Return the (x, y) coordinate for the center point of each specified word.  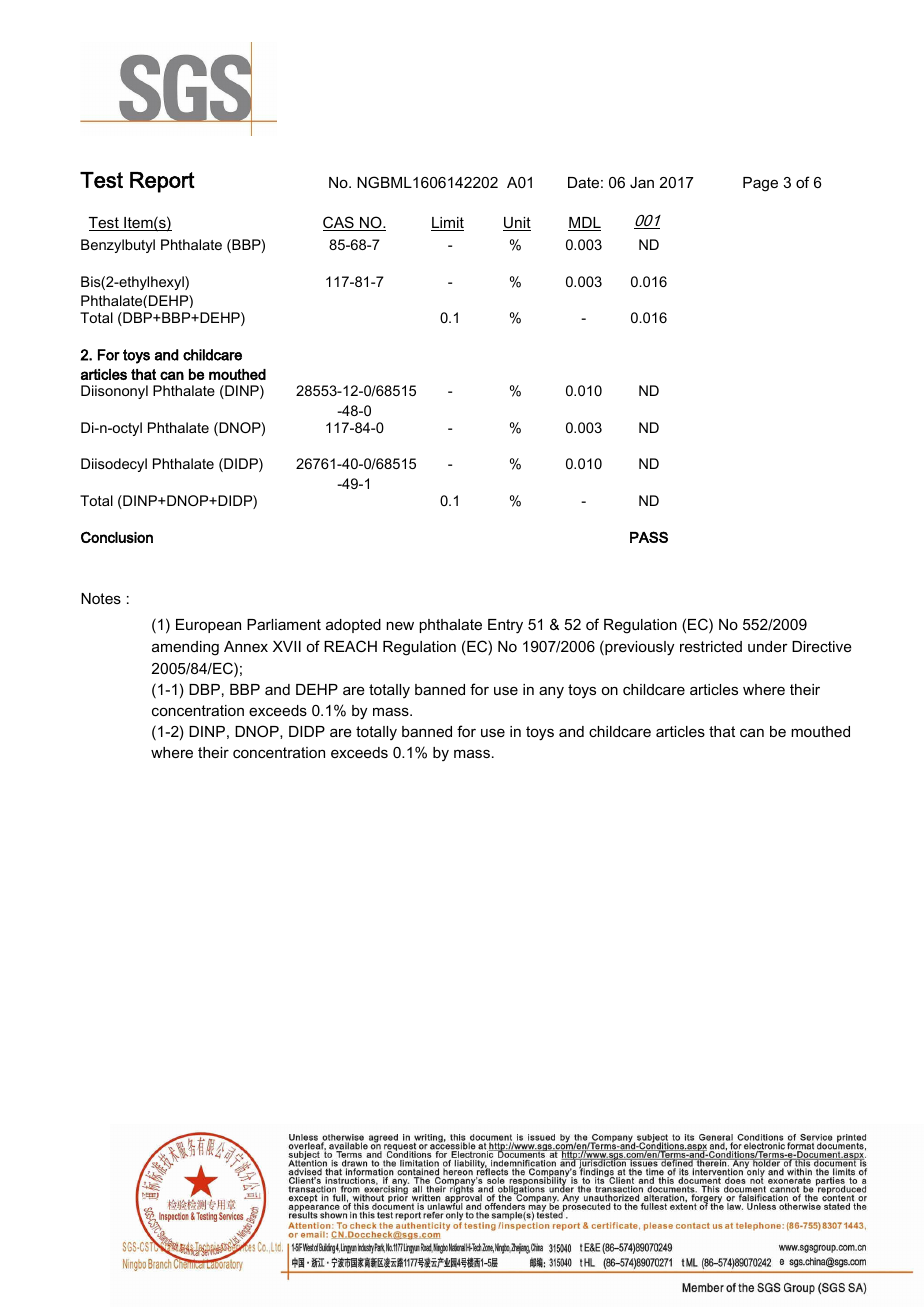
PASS (649, 537)
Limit (447, 224)
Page (760, 184)
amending (185, 648)
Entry (505, 626)
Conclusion (117, 537)
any (551, 692)
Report (162, 182)
